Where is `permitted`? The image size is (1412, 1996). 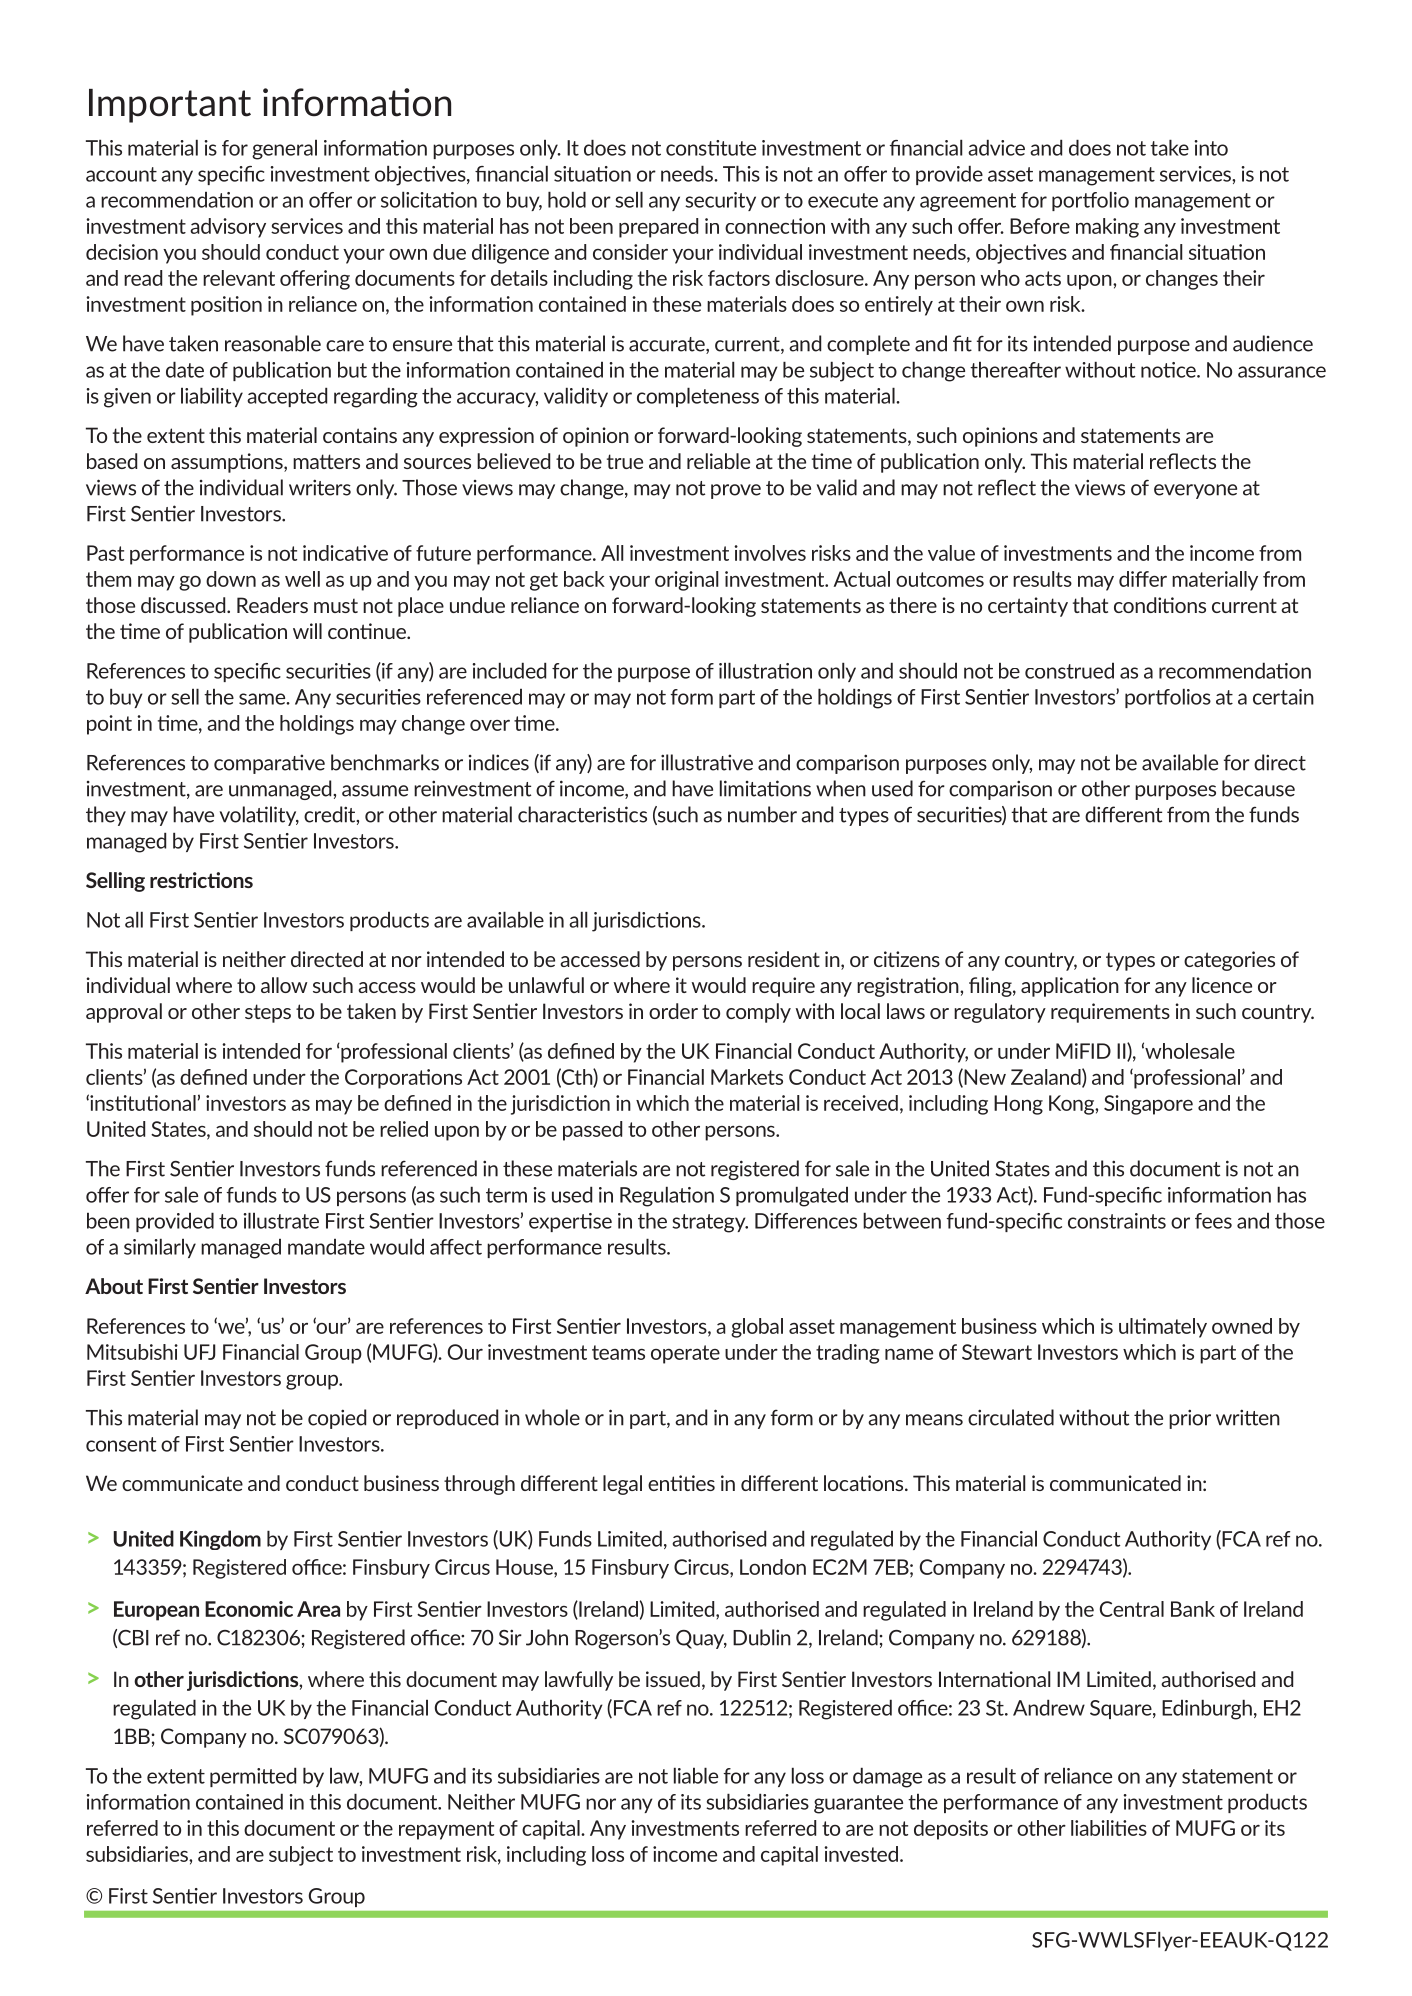
permitted is located at coordinates (253, 1777).
